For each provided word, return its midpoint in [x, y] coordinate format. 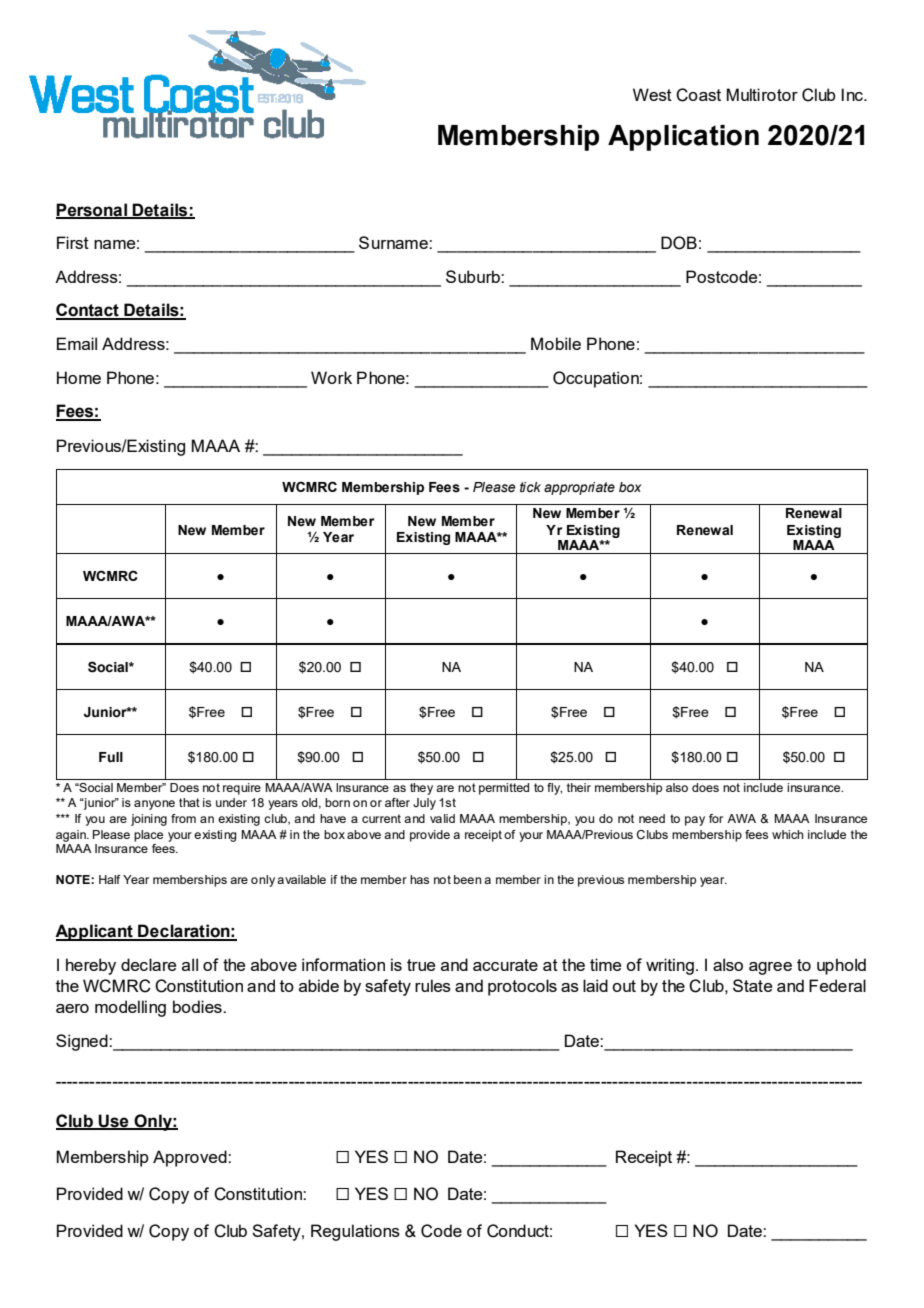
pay [695, 821]
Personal [92, 211]
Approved [191, 1158]
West [652, 94]
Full [111, 757]
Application [683, 138]
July [424, 804]
